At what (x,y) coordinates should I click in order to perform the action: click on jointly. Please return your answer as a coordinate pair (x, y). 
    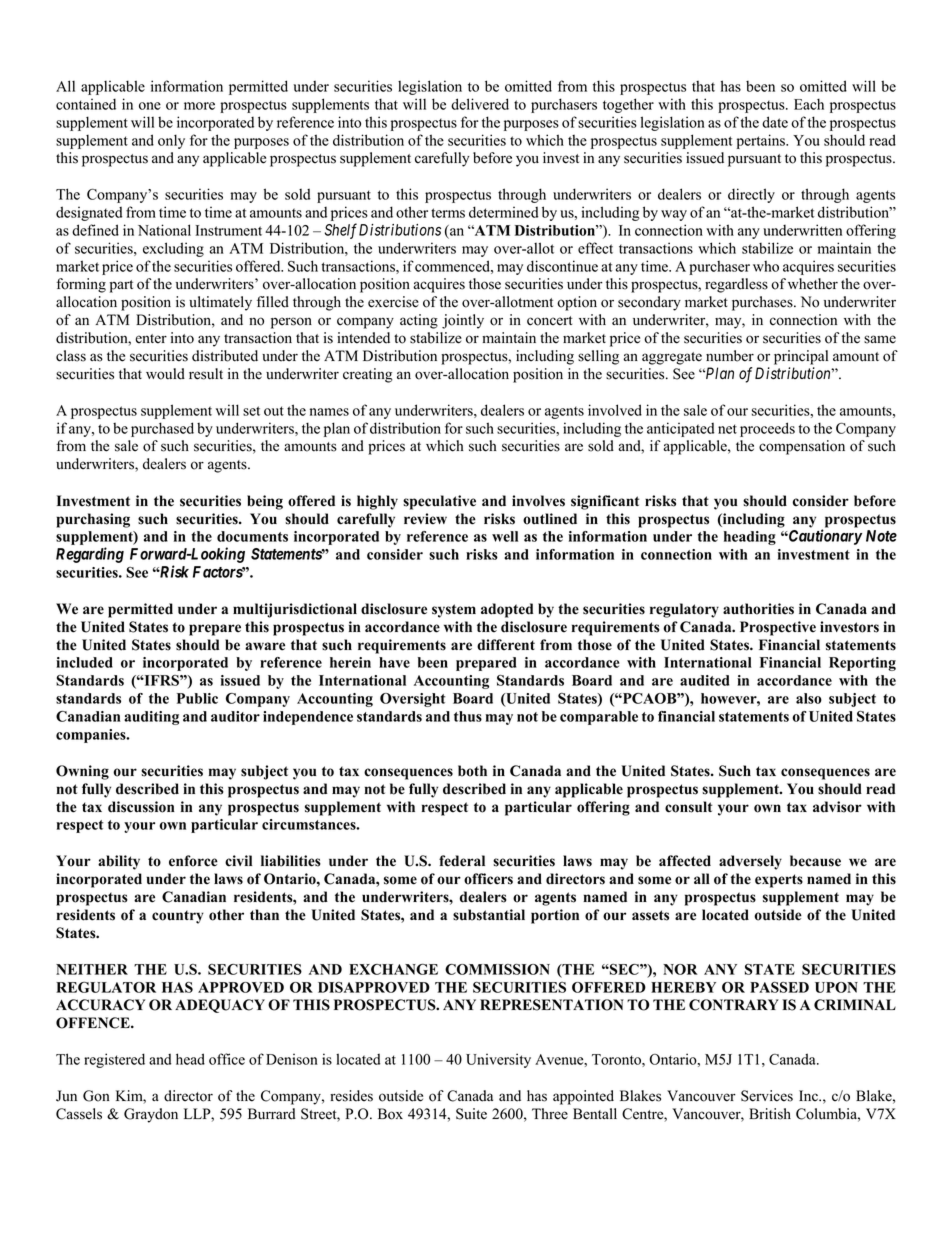
    Looking at the image, I should click on (463, 321).
